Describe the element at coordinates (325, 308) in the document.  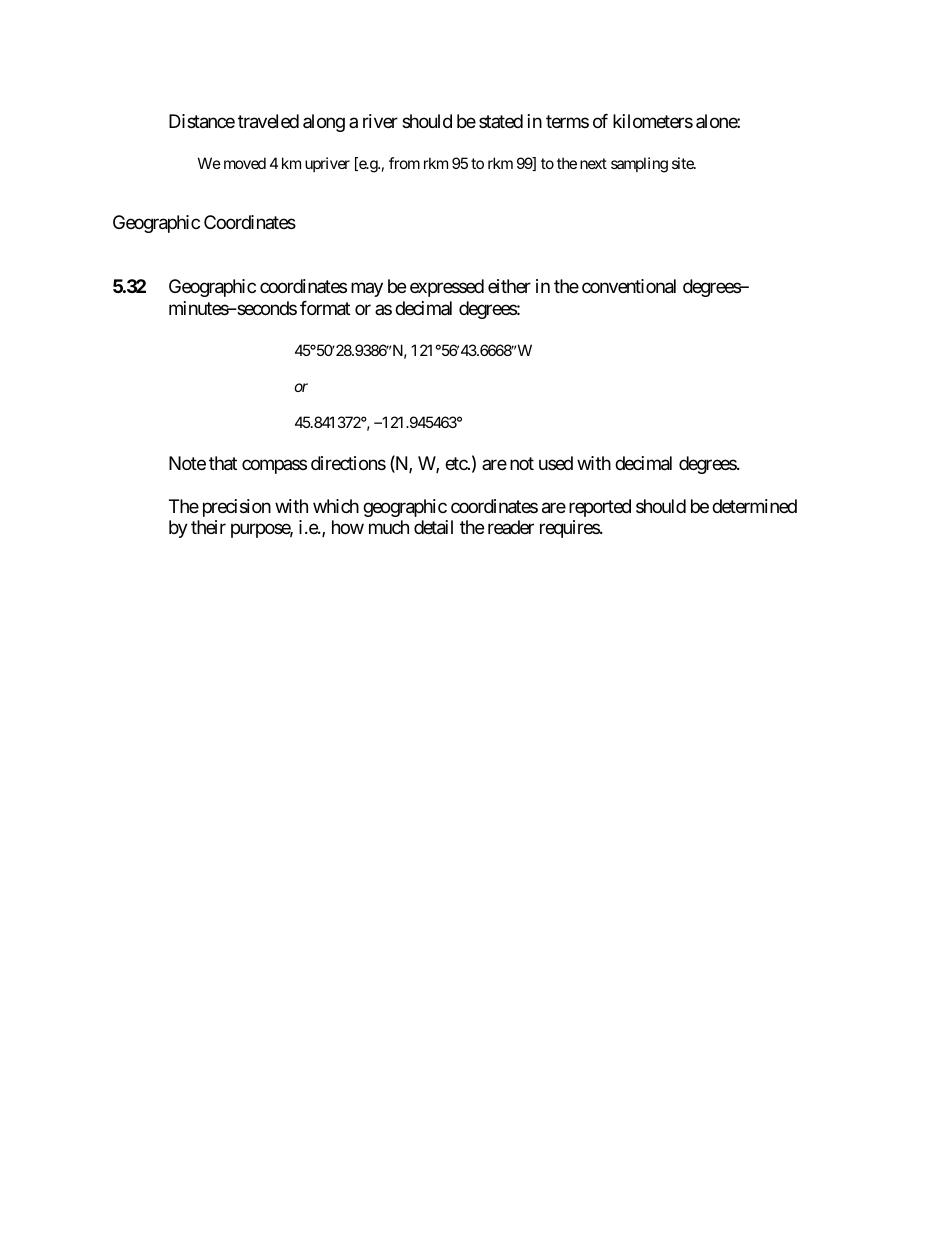
I see `format` at that location.
